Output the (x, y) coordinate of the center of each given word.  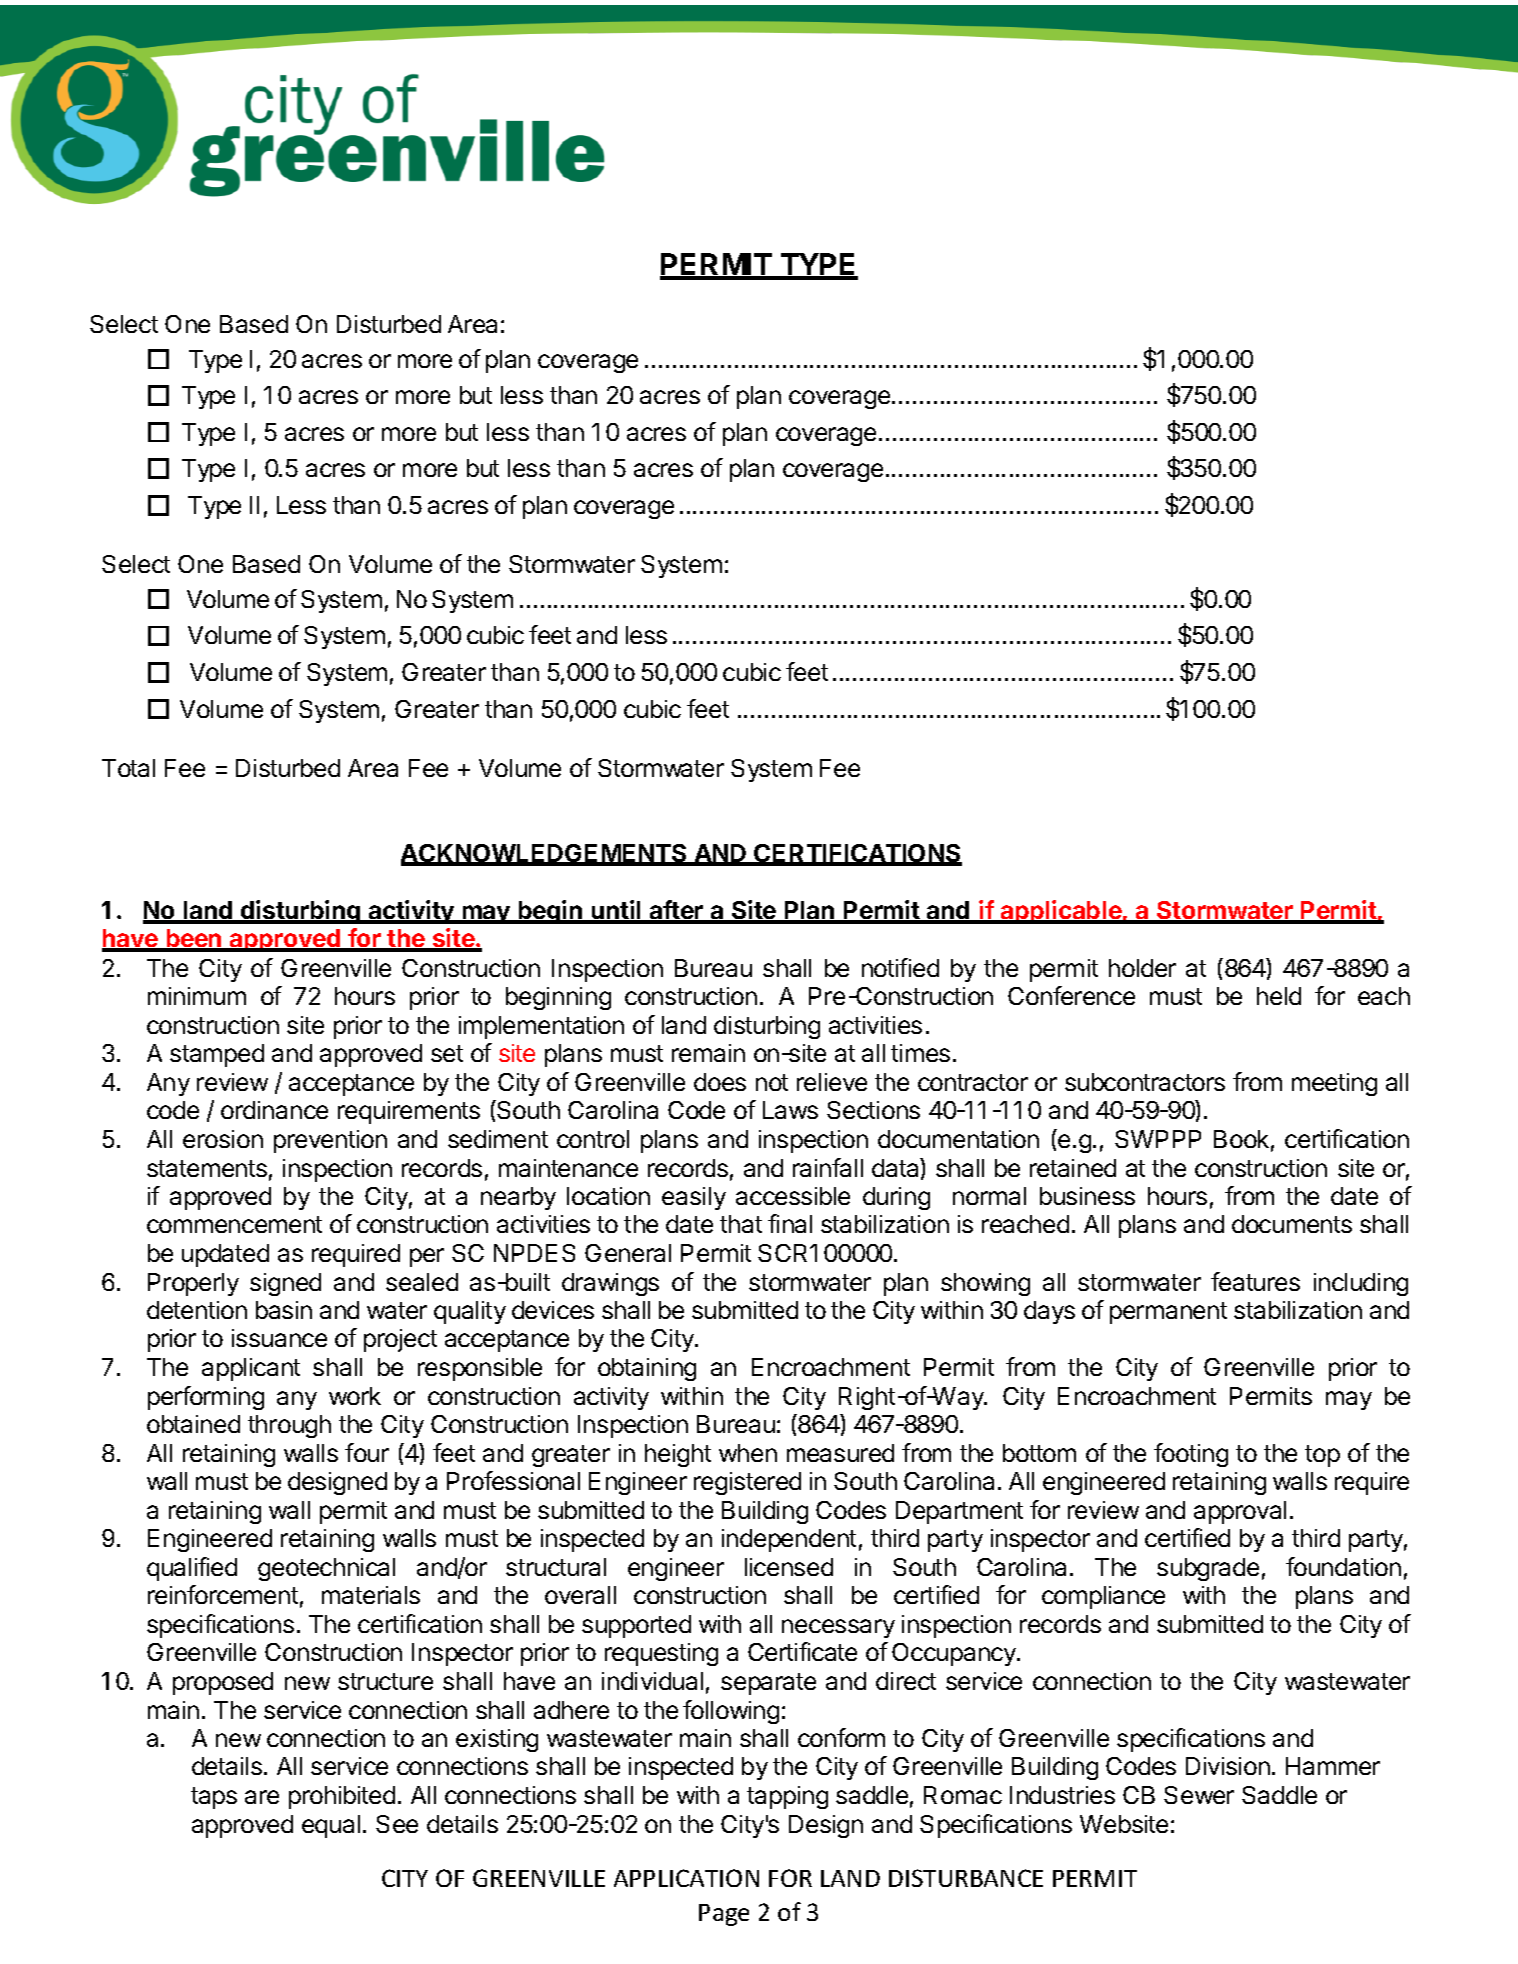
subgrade (1208, 1569)
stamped (217, 1055)
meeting (1334, 1084)
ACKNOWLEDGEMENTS (545, 854)
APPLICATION (686, 1878)
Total (128, 768)
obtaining (647, 1369)
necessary (838, 1628)
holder (1142, 968)
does (720, 1082)
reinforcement (223, 1594)
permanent (1168, 1313)
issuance (279, 1338)
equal (331, 1826)
